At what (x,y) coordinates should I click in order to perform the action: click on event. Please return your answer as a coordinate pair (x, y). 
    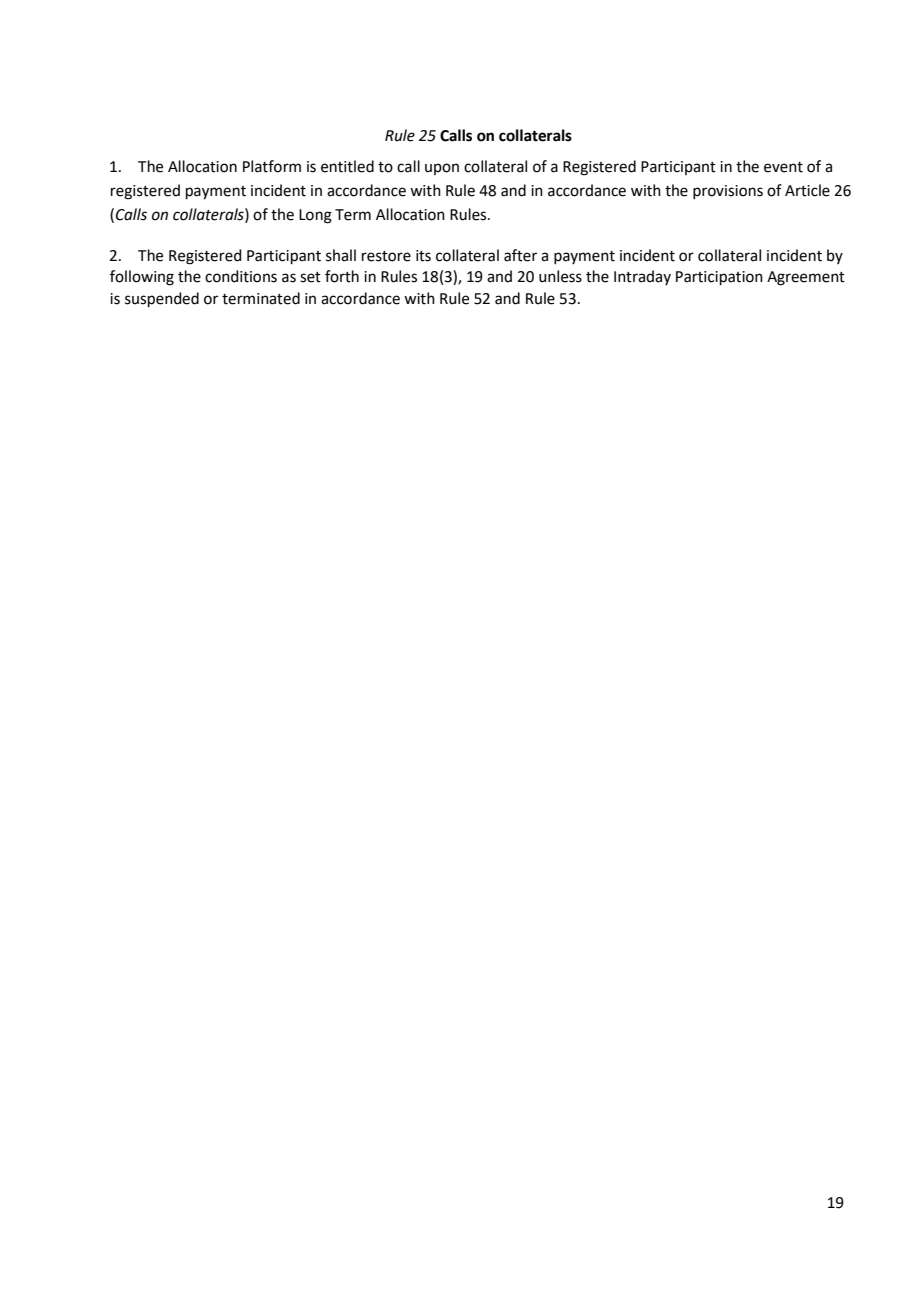
    Looking at the image, I should click on (783, 167).
